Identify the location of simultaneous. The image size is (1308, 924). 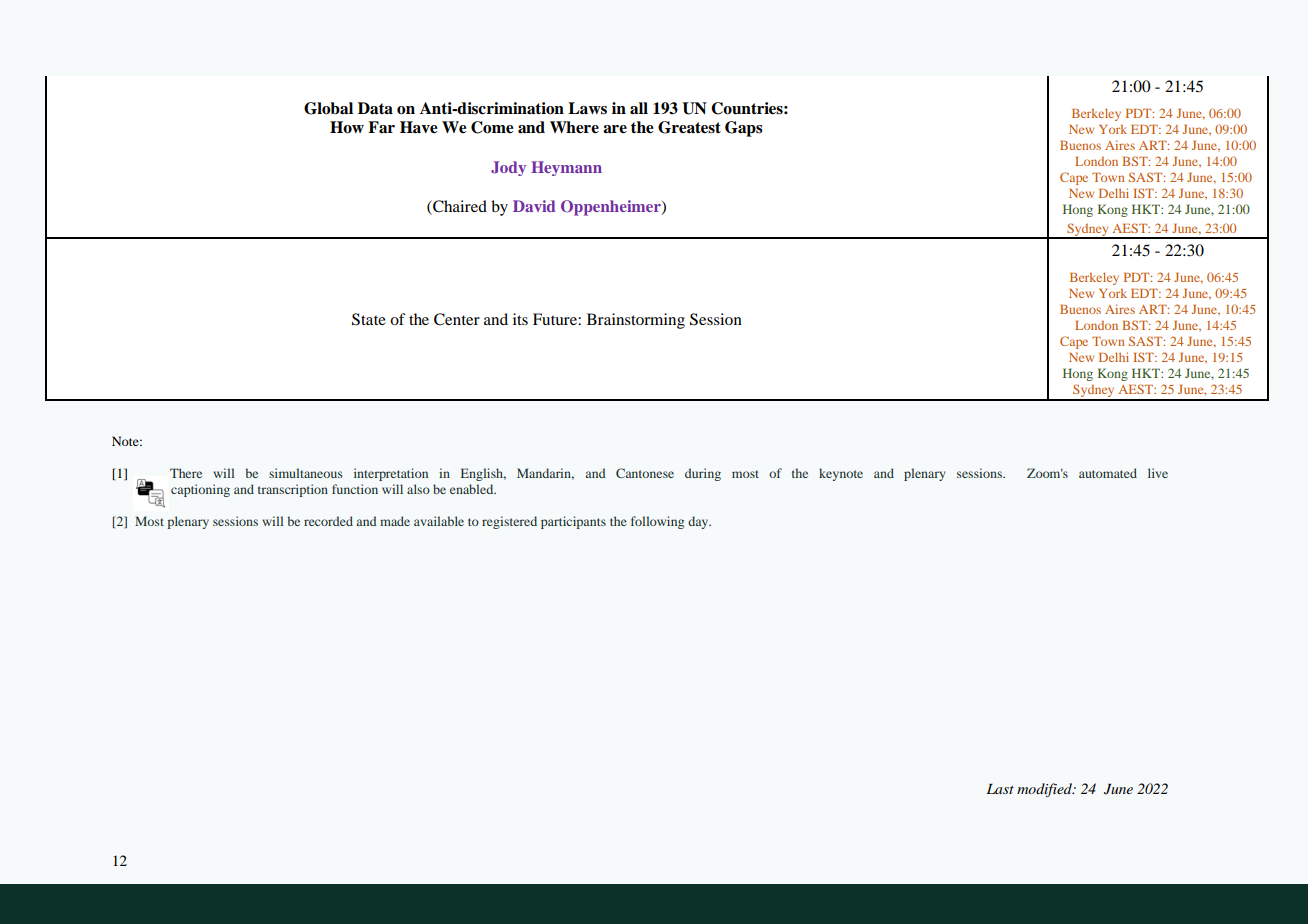
(306, 473).
